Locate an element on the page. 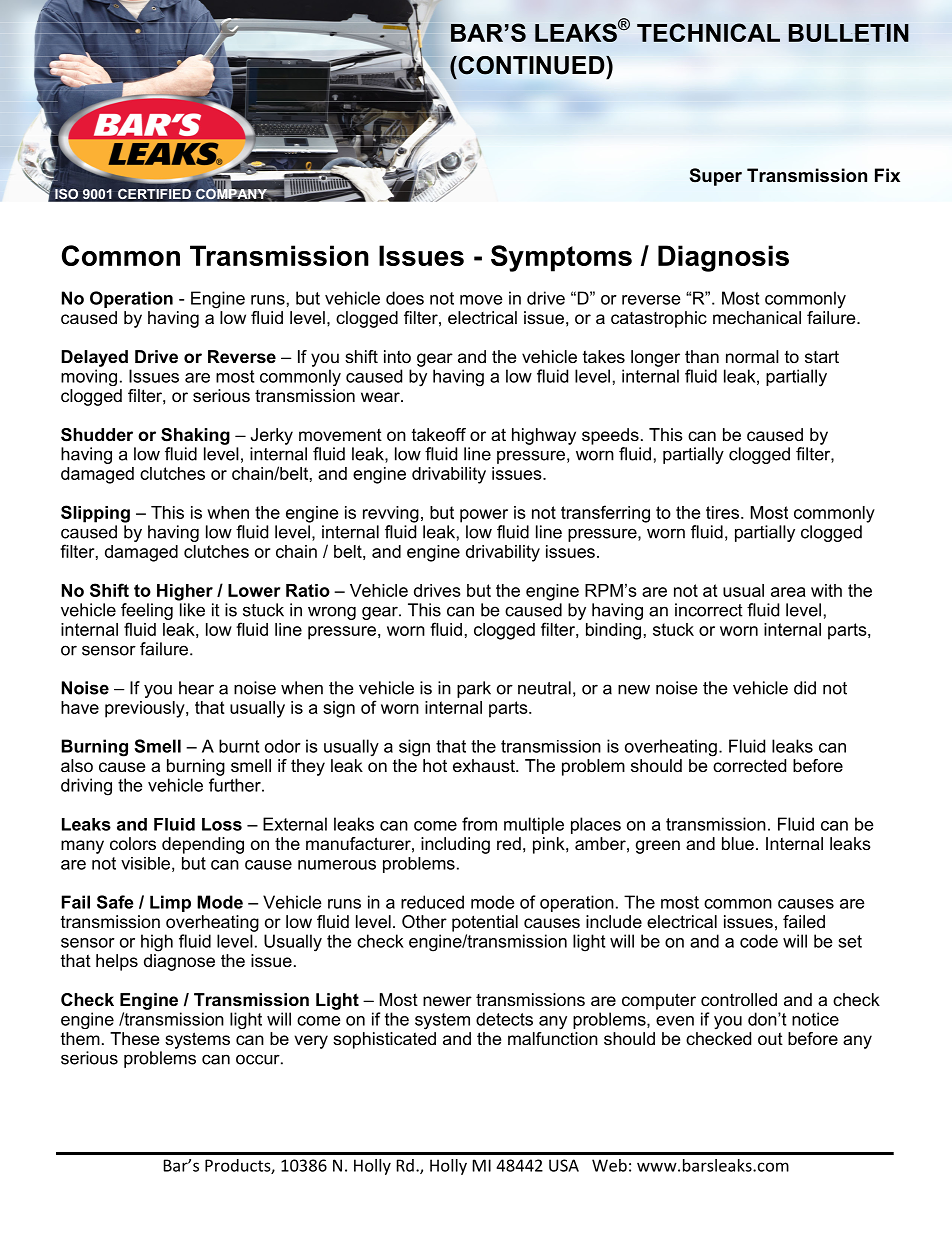 The width and height of the document is (952, 1233). TECHNICAL is located at coordinates (708, 32).
